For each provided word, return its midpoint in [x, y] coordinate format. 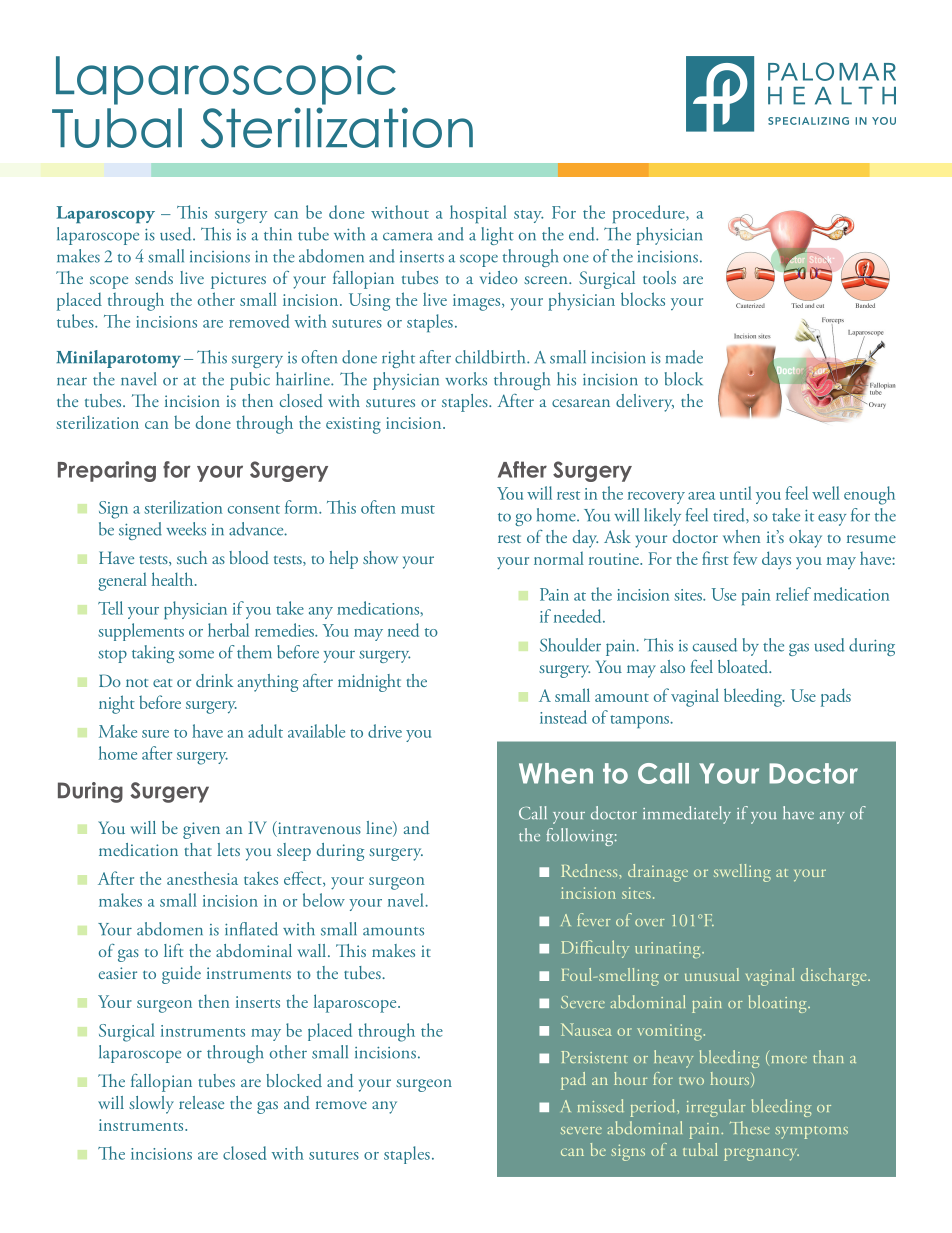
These [750, 1127]
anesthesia [202, 878]
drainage [658, 873]
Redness [590, 870]
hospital [478, 214]
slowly [151, 1105]
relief [793, 594]
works [466, 379]
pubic [250, 381]
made [684, 357]
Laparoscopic [226, 79]
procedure [650, 214]
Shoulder [570, 645]
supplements [141, 632]
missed [601, 1106]
